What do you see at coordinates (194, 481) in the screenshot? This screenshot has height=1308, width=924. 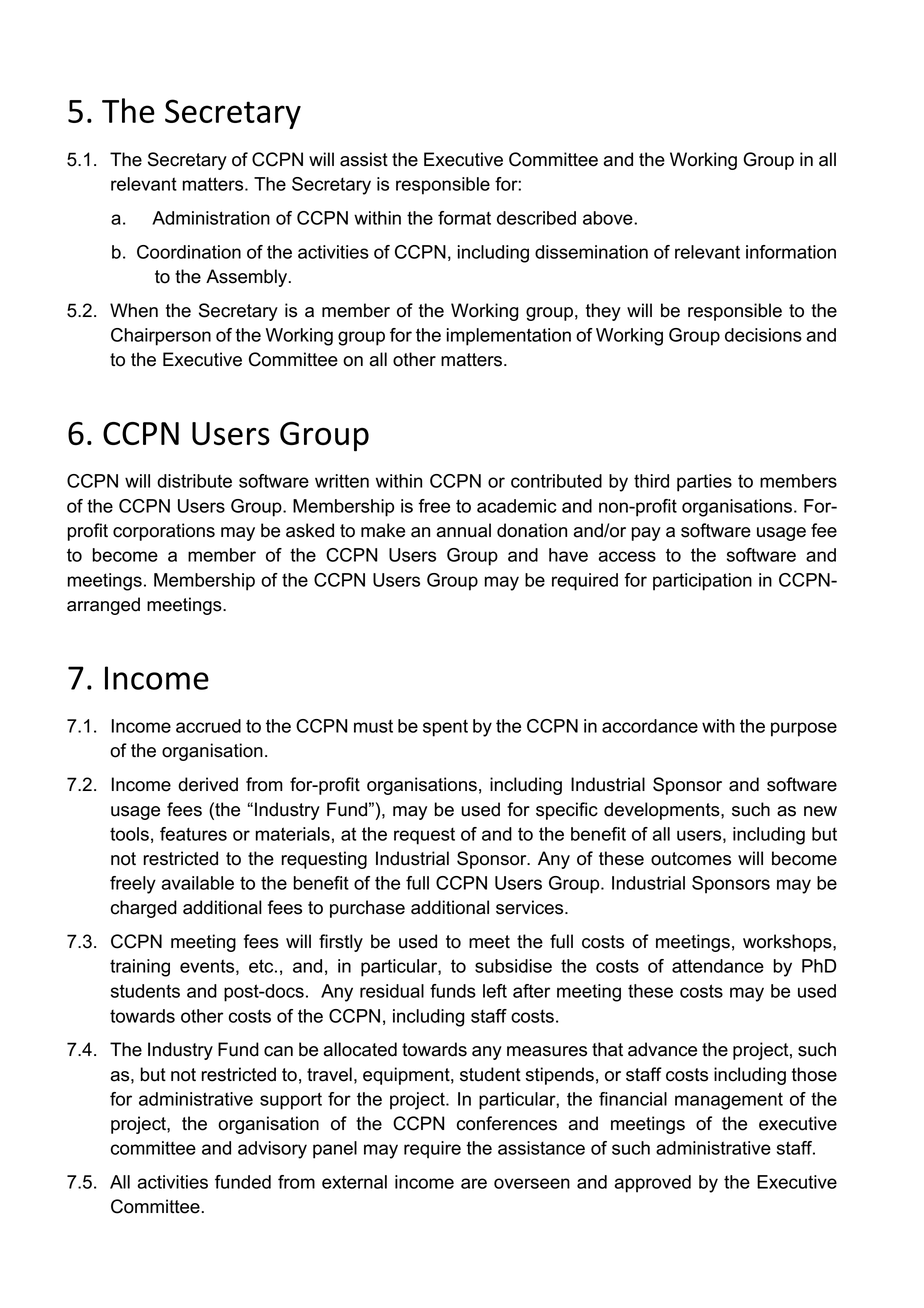 I see `distribute` at bounding box center [194, 481].
